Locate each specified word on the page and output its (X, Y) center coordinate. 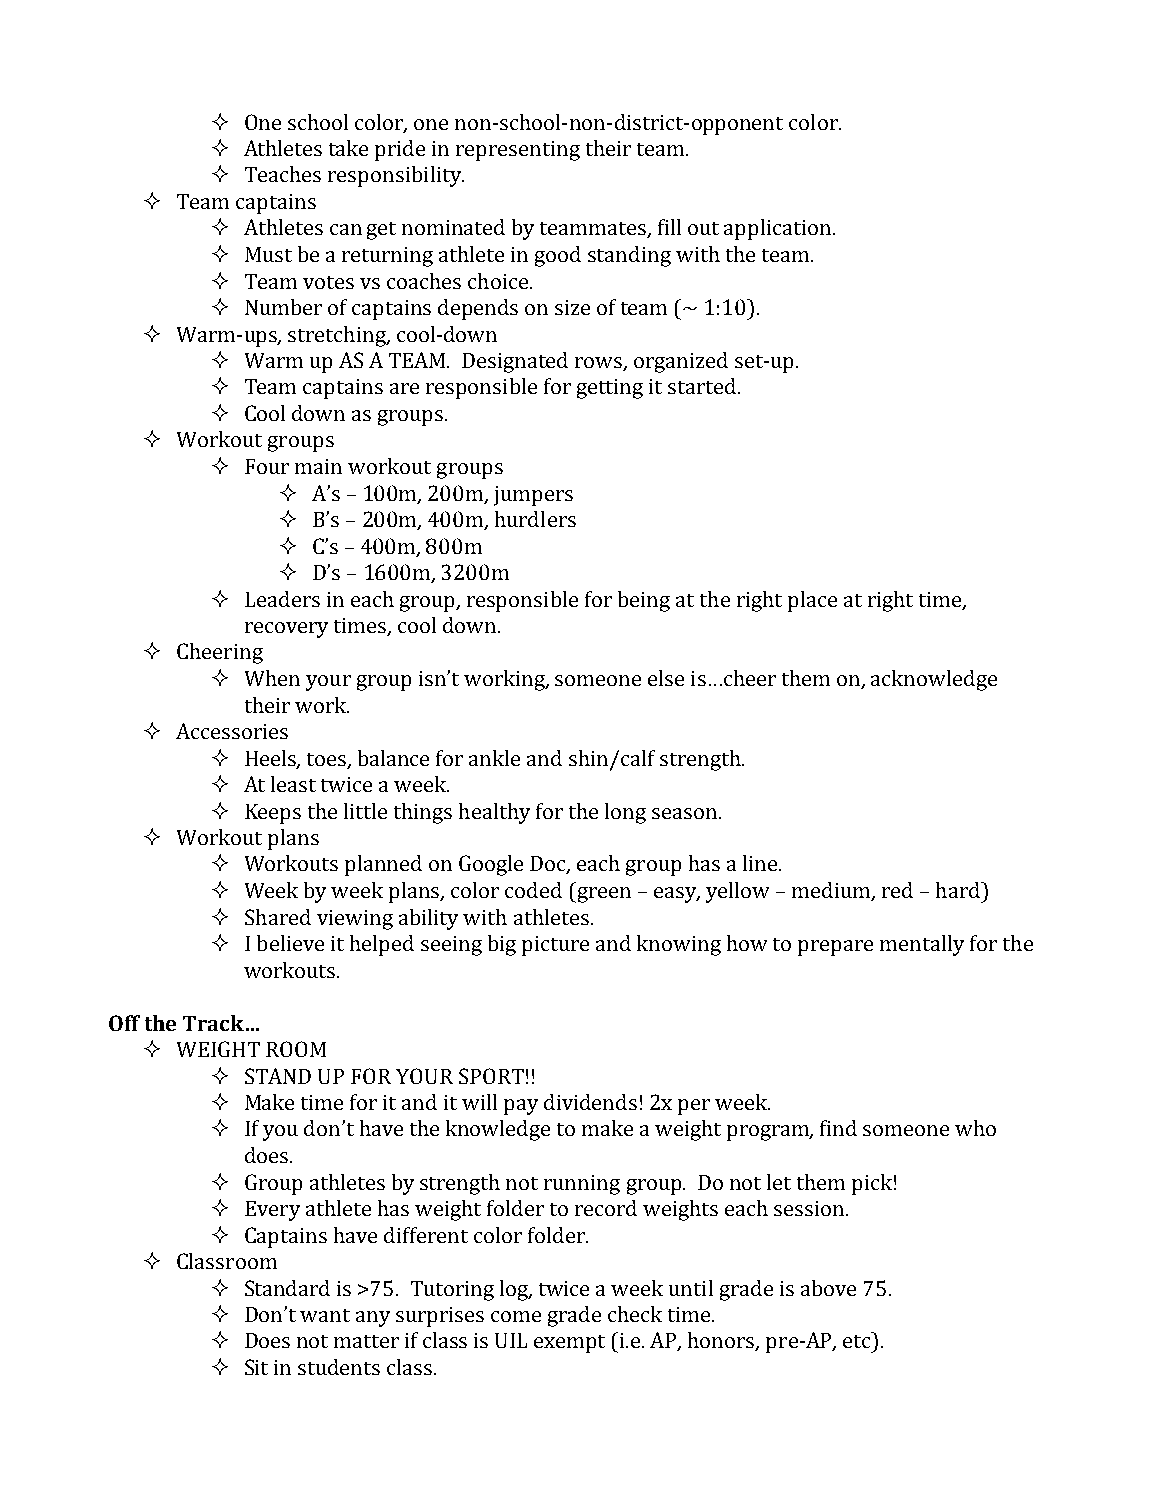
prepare (835, 948)
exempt (569, 1344)
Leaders (282, 599)
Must (268, 254)
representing (518, 151)
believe (290, 943)
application (779, 229)
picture (555, 946)
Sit (256, 1367)
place (812, 601)
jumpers (533, 496)
